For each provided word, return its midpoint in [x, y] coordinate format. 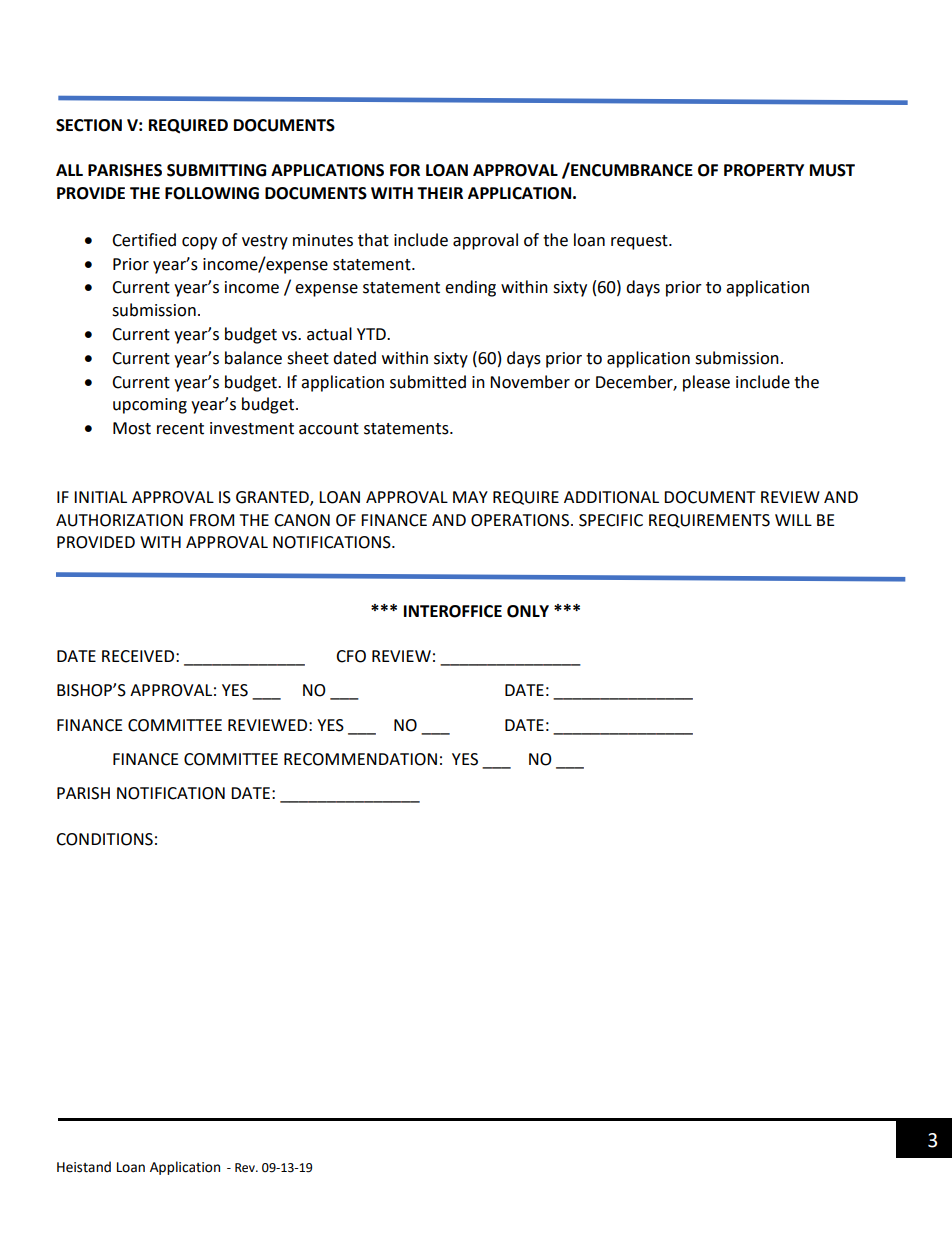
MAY [470, 497]
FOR [405, 170]
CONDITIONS [104, 839]
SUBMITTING [216, 170]
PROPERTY [764, 170]
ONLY [528, 611]
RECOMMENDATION [360, 759]
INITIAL [100, 497]
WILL [793, 520]
